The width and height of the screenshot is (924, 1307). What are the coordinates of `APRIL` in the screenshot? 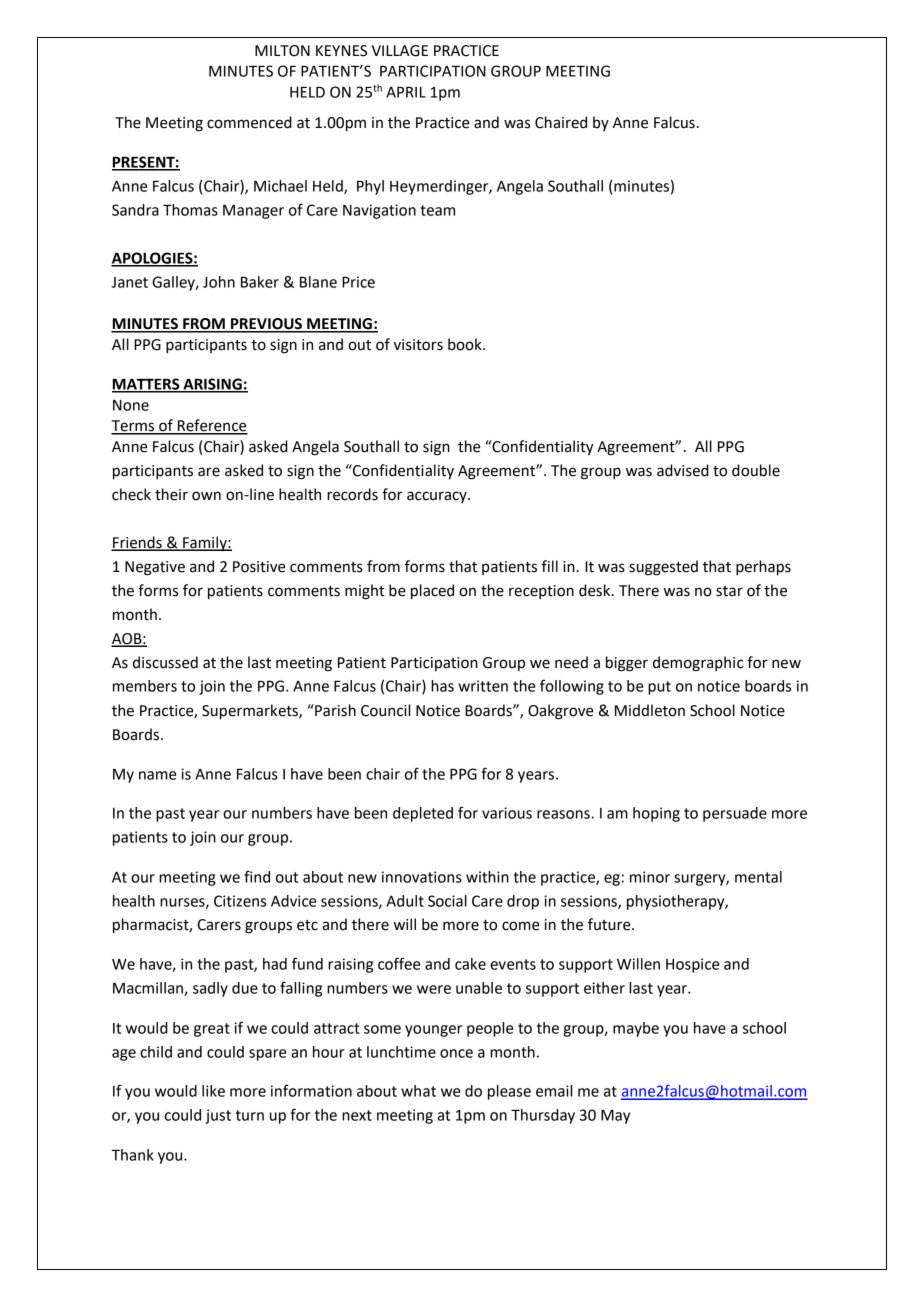 It's located at (406, 92).
